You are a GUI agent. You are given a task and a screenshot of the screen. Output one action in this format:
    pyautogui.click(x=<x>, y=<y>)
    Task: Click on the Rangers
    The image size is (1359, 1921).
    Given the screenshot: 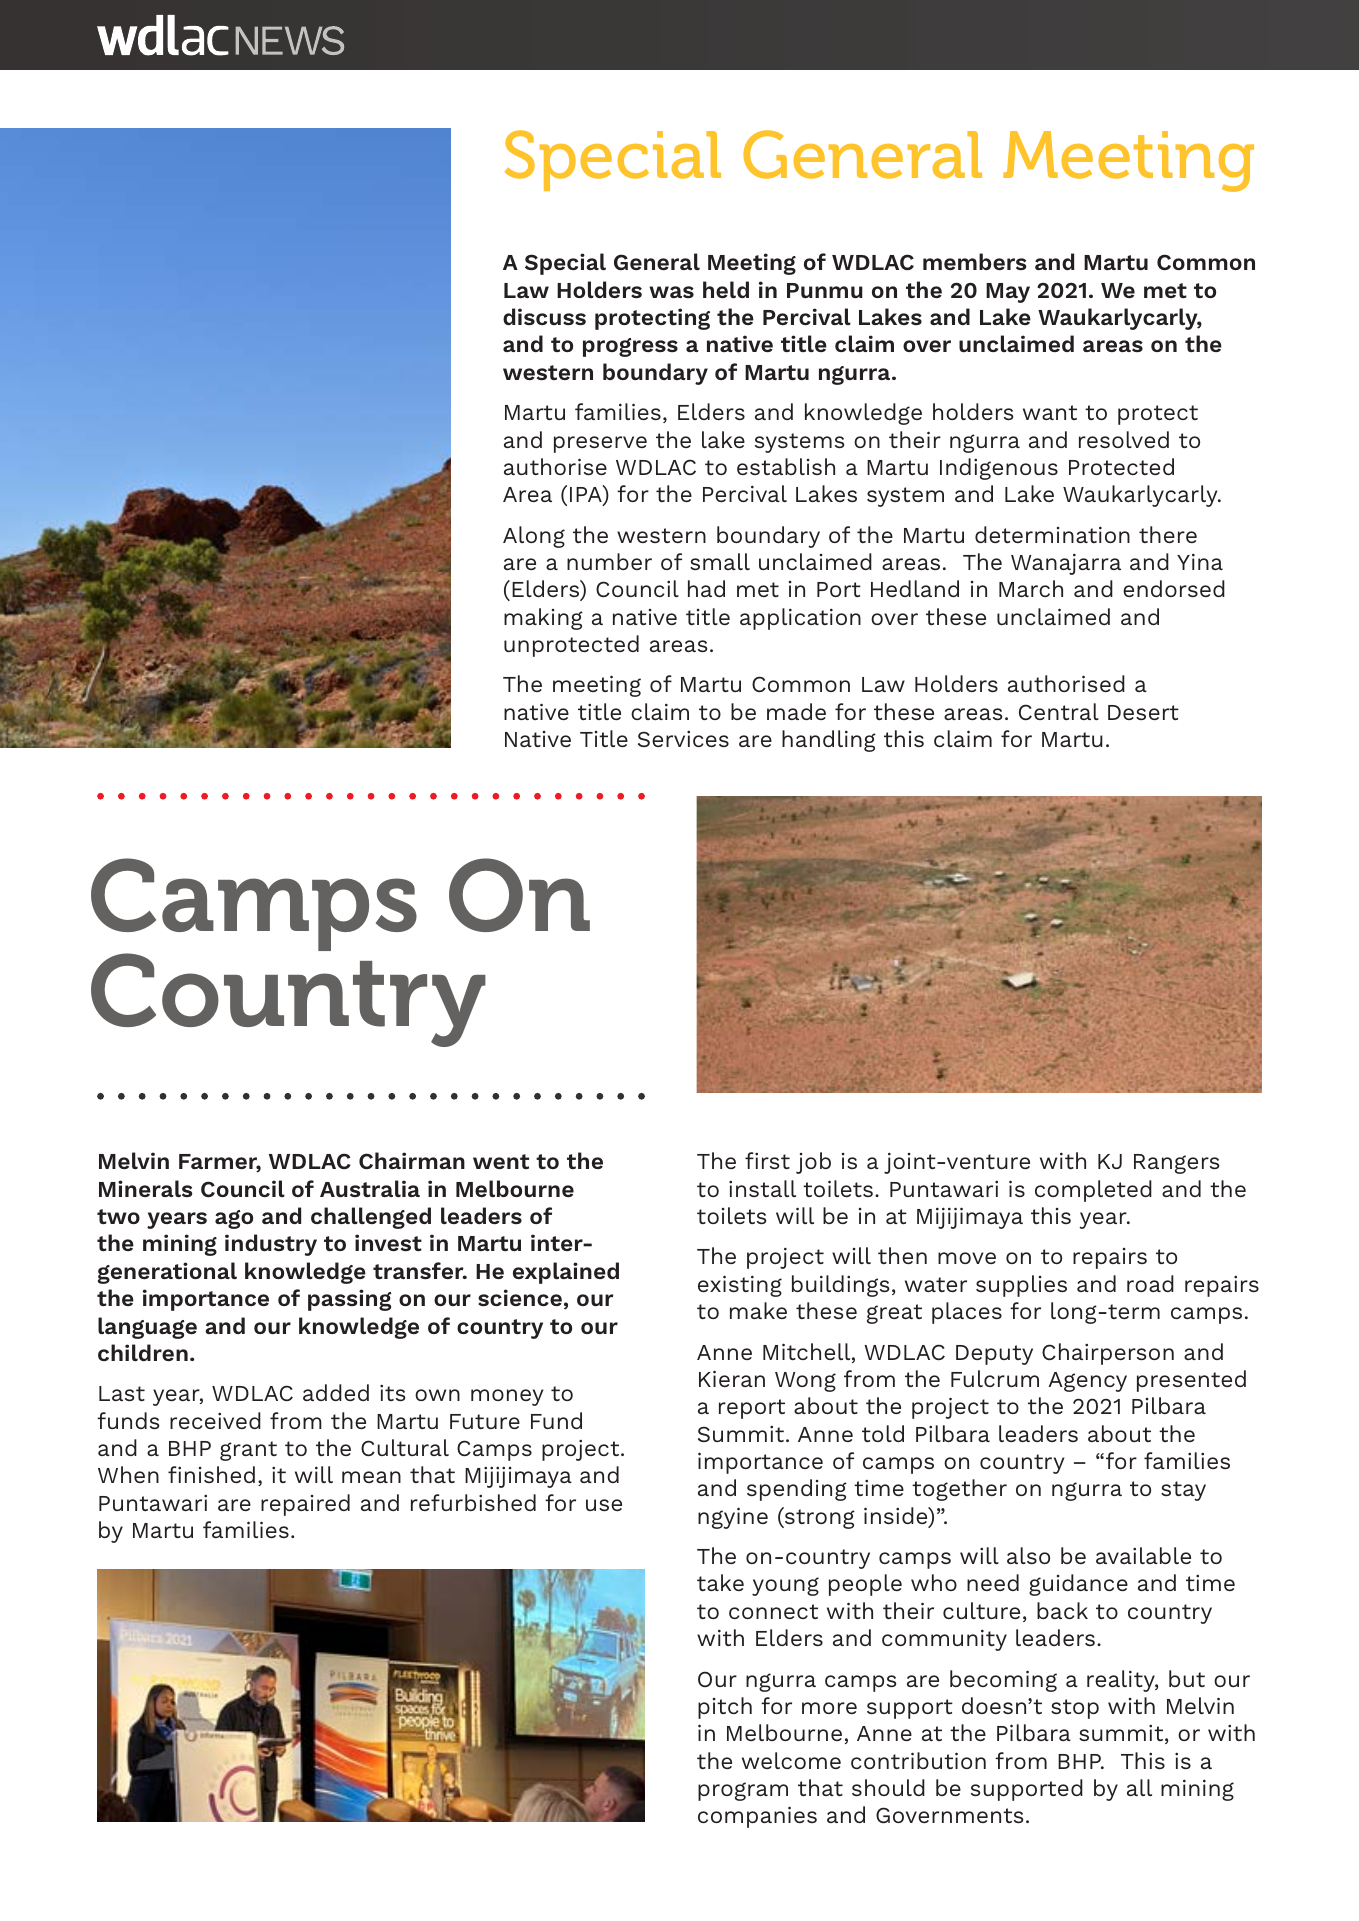 What is the action you would take?
    pyautogui.click(x=1176, y=1164)
